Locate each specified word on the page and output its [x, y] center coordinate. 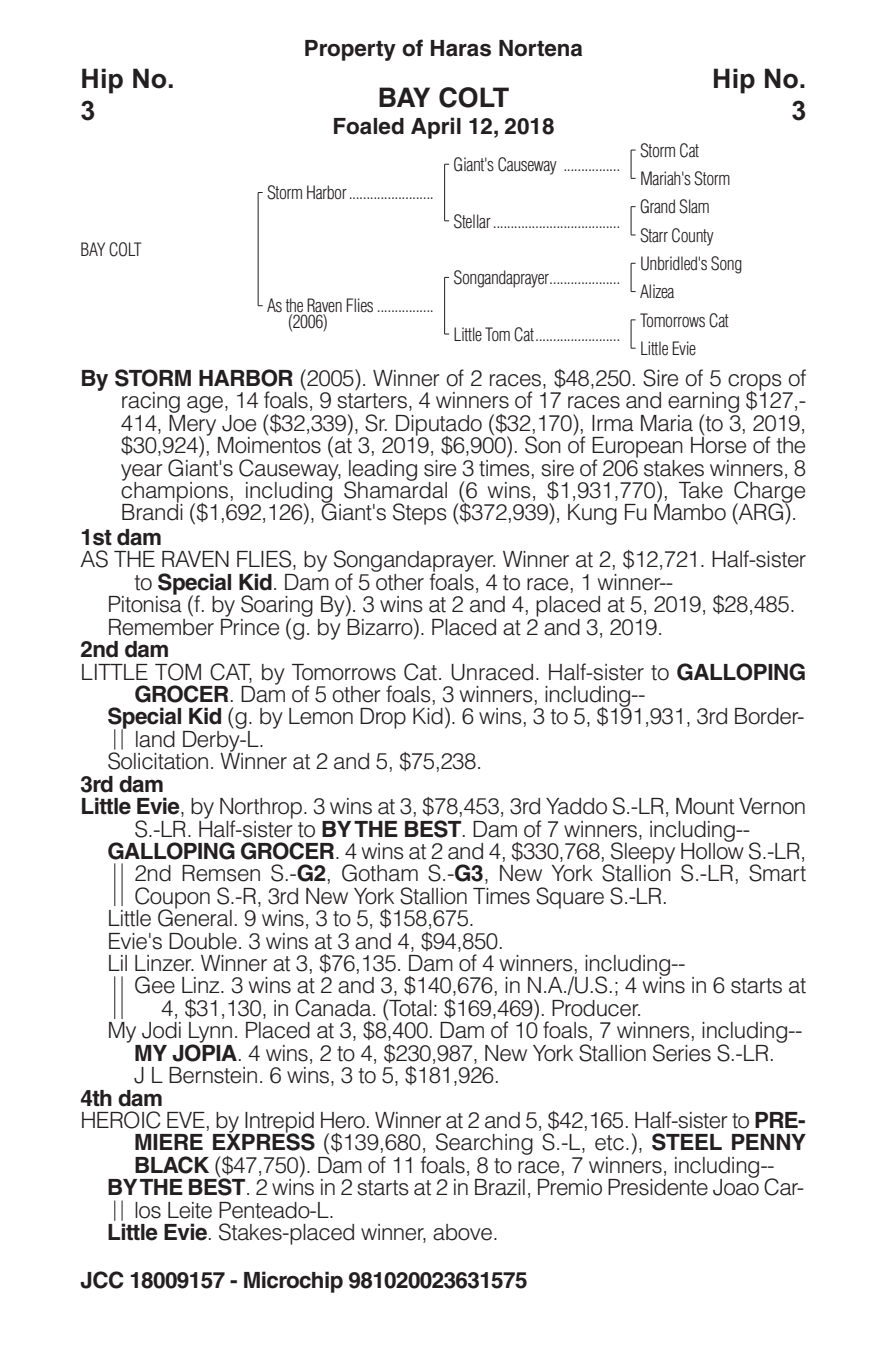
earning [703, 404]
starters [372, 401]
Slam [694, 206]
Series [682, 1053]
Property [350, 50]
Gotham [380, 873]
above [462, 1232]
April [436, 128]
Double [203, 941]
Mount [705, 806]
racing [151, 404]
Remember [161, 626]
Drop [383, 718]
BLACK [172, 1165]
